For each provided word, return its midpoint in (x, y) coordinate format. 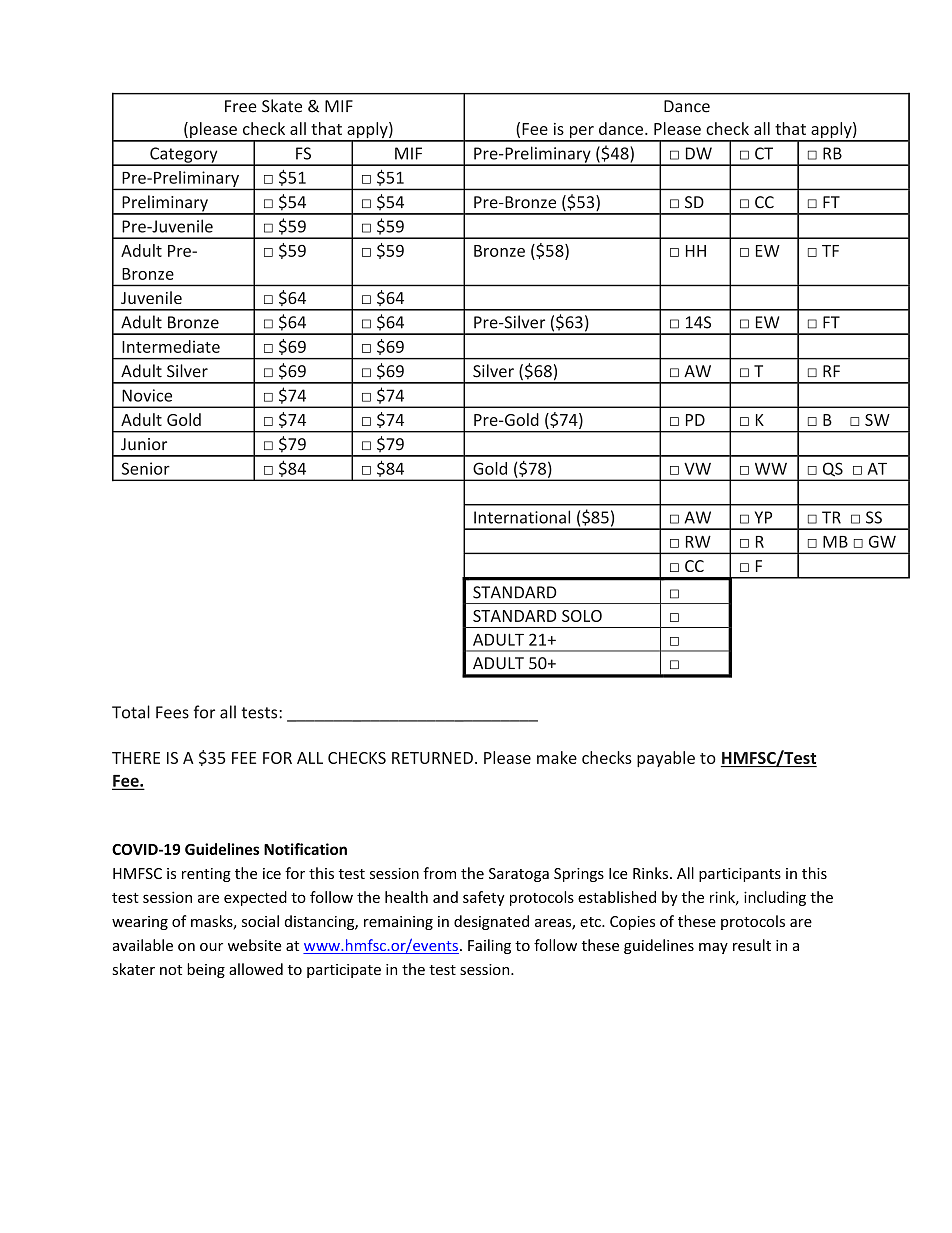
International (522, 517)
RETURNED (432, 758)
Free (241, 106)
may (713, 948)
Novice (147, 395)
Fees (172, 712)
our (211, 947)
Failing (489, 946)
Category (184, 156)
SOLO (582, 616)
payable (666, 759)
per (581, 133)
